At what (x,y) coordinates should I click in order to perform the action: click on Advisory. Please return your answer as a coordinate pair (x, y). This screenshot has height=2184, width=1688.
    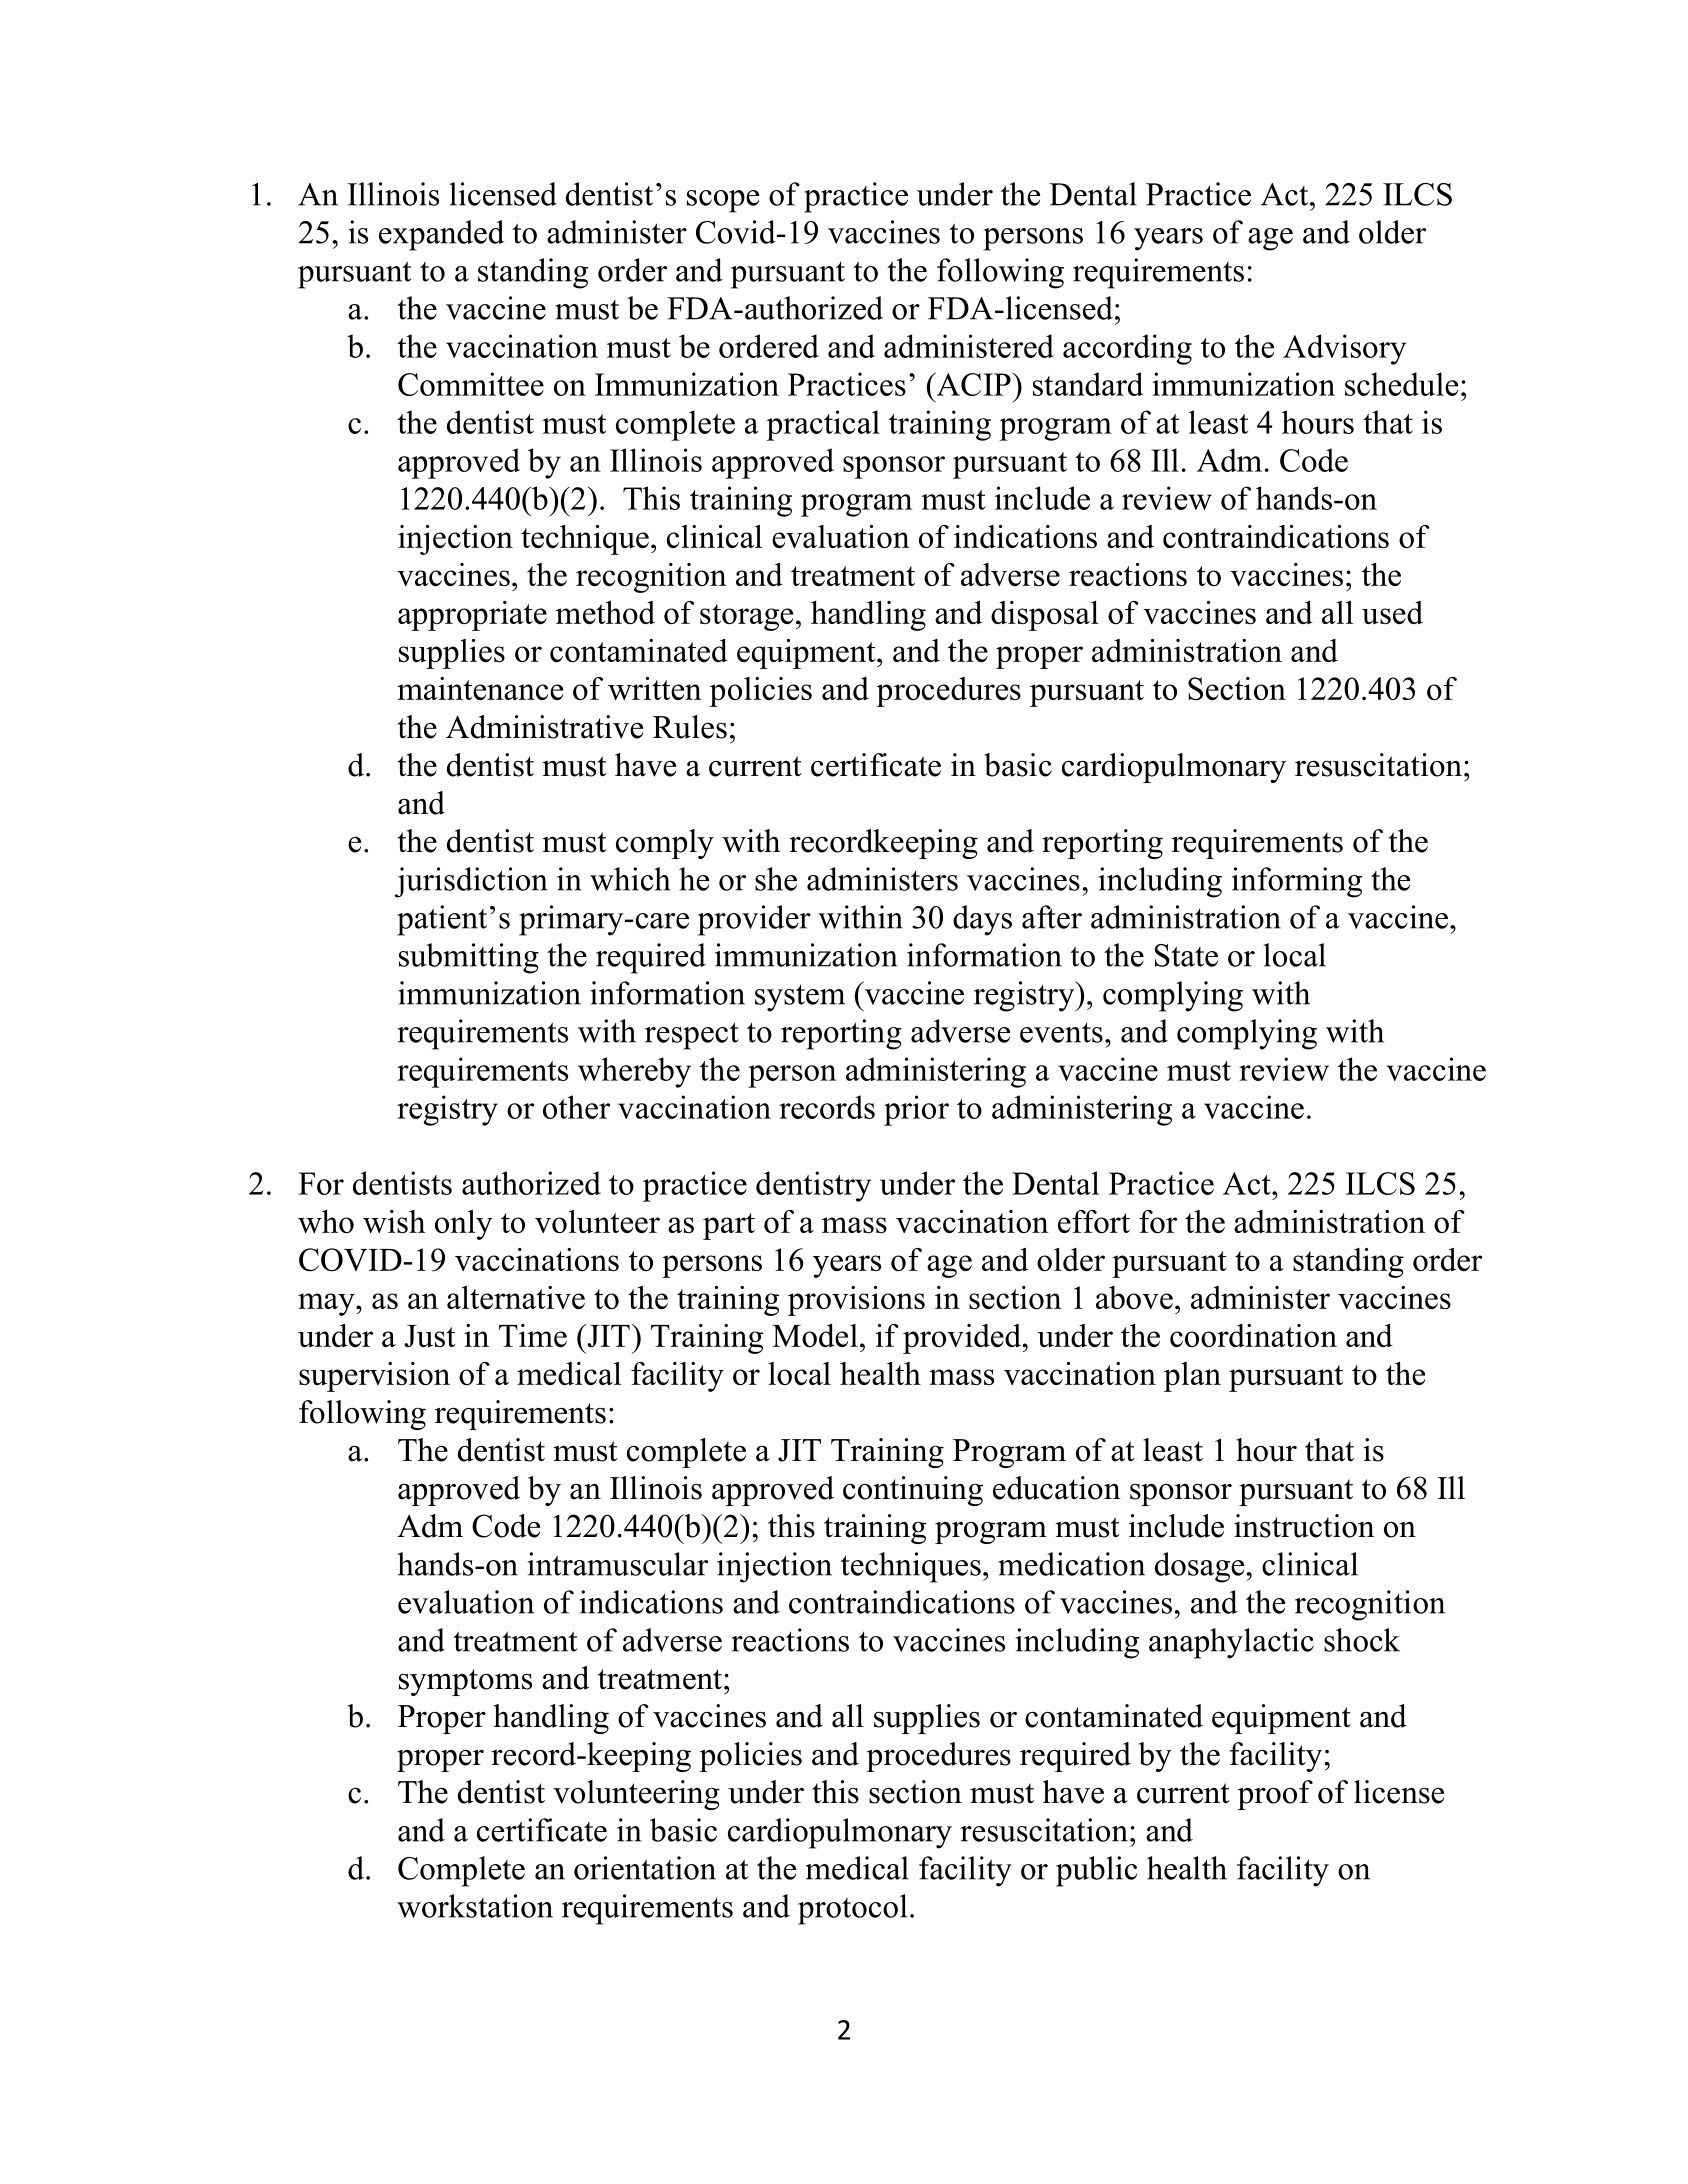
    Looking at the image, I should click on (1344, 349).
